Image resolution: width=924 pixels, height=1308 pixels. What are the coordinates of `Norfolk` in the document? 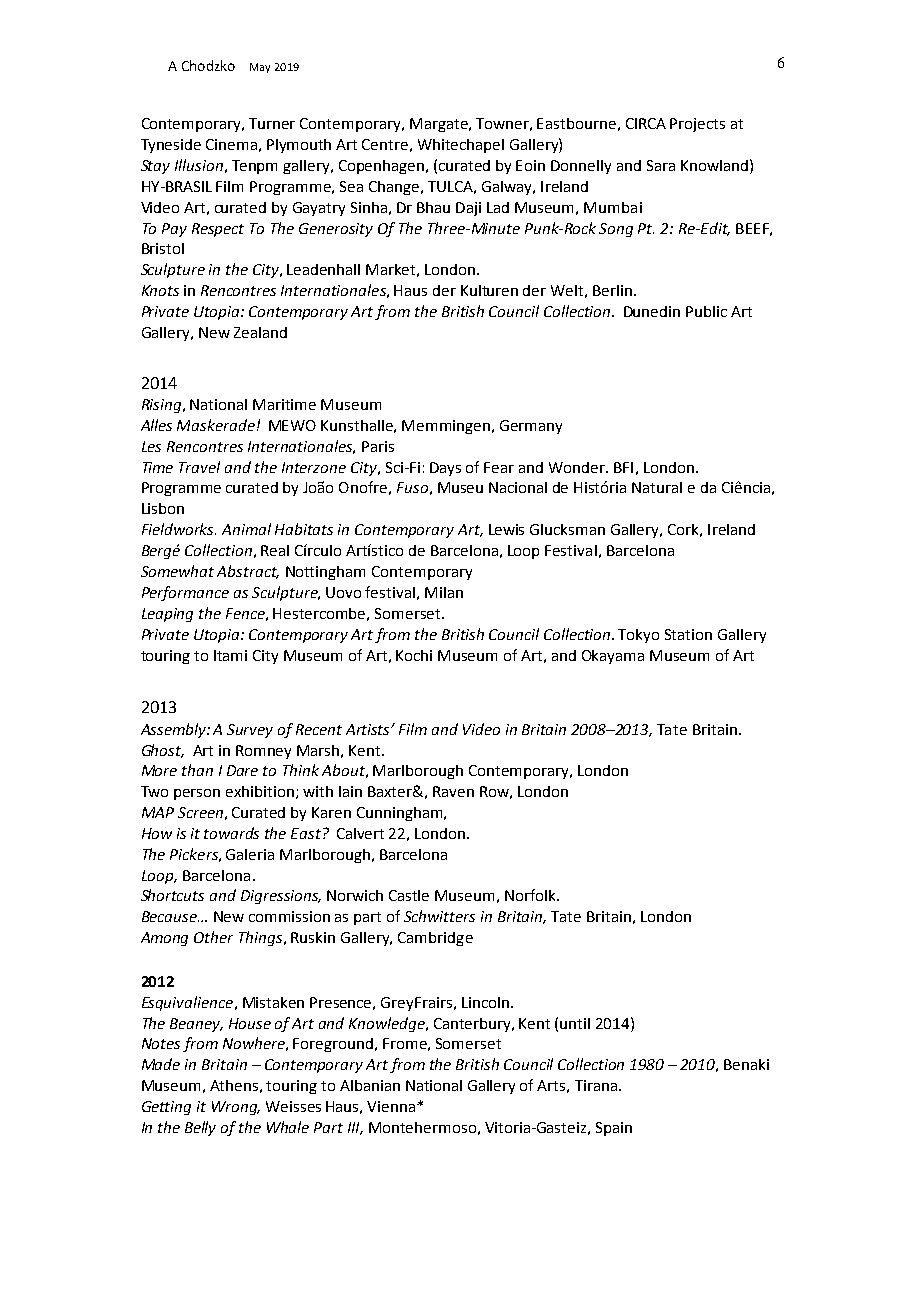 It's located at (531, 895).
